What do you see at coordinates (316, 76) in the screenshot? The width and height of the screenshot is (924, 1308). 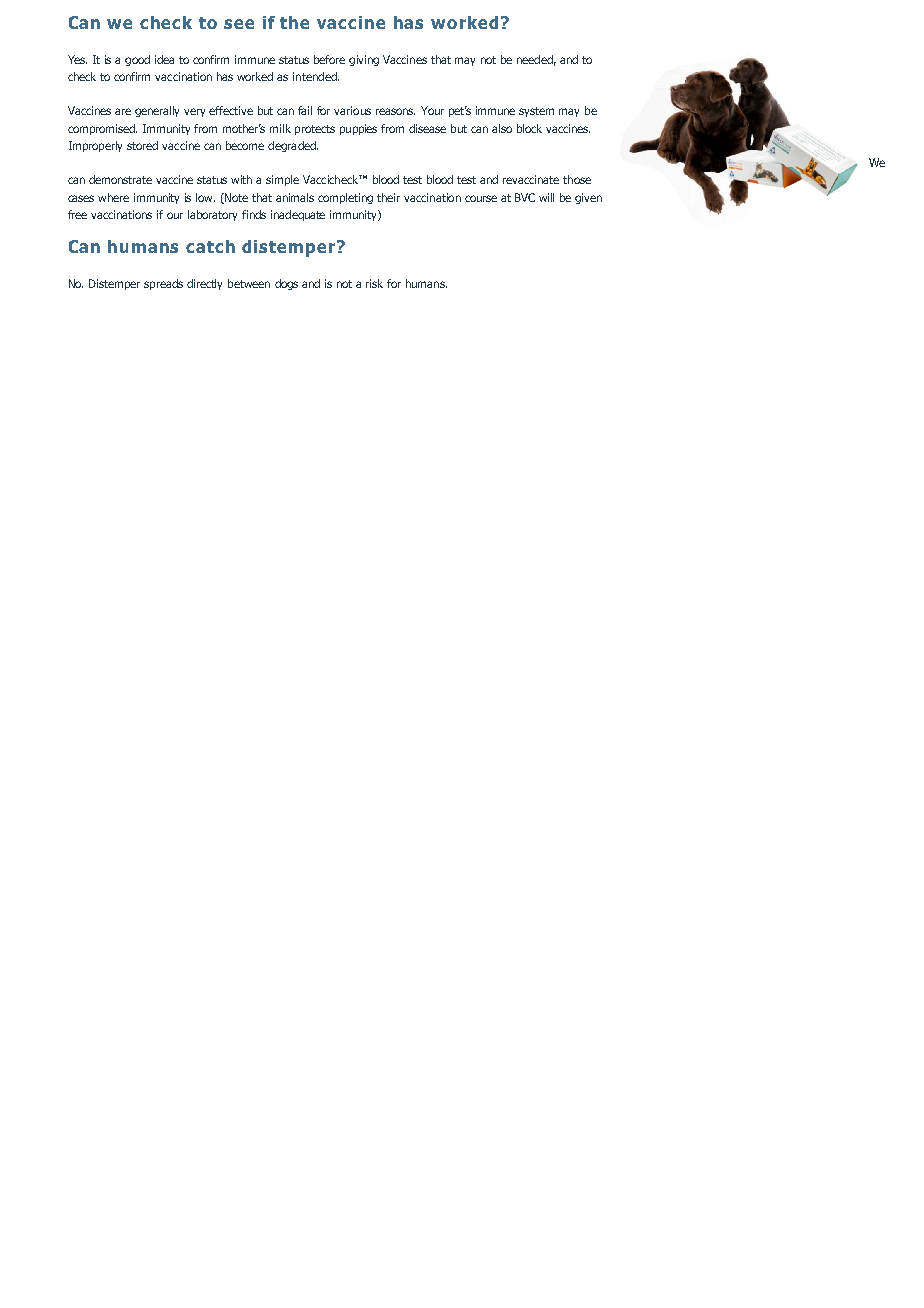 I see `intended` at bounding box center [316, 76].
